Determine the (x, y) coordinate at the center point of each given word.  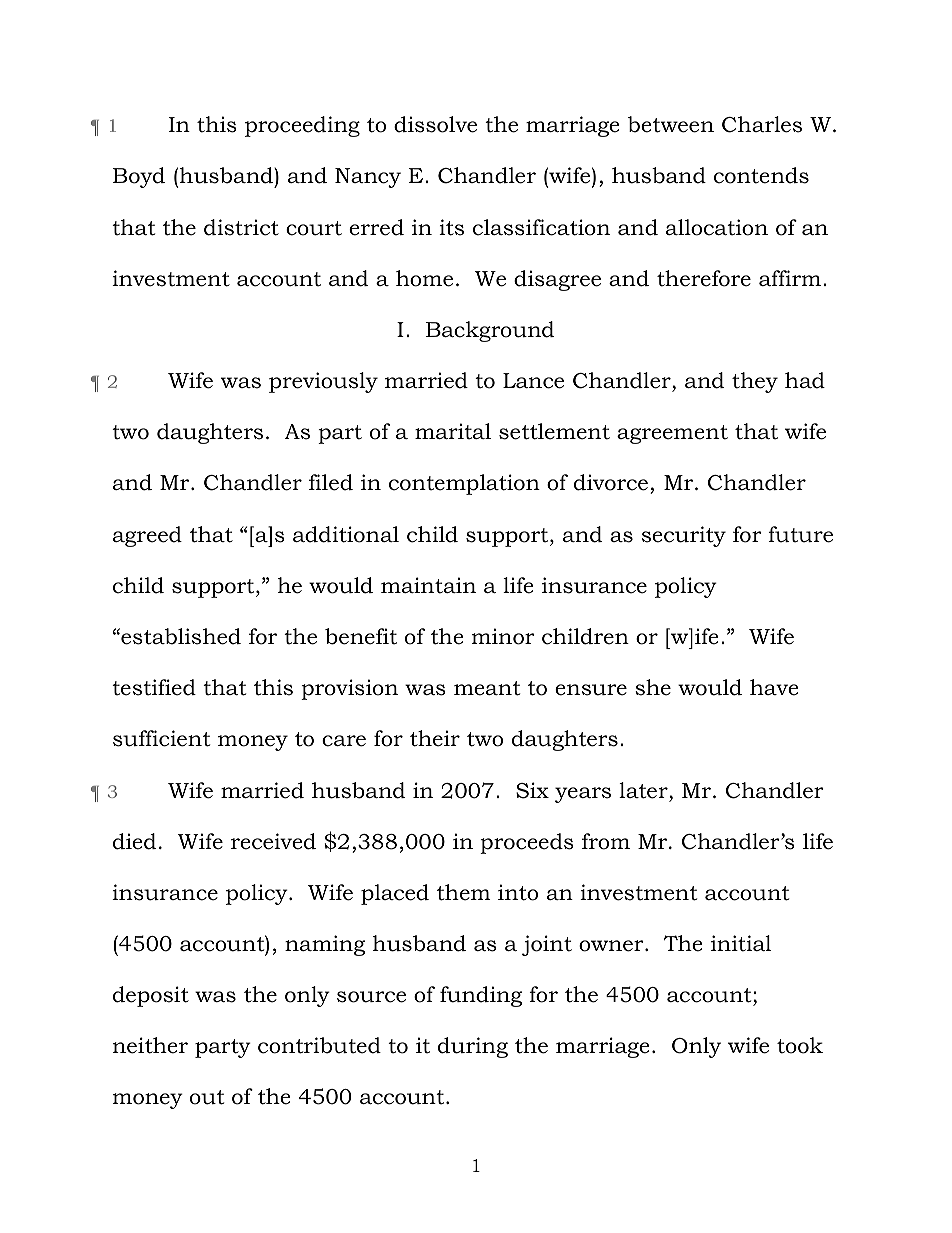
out (207, 1097)
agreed (147, 536)
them (464, 892)
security (684, 536)
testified (154, 687)
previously (323, 382)
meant (487, 688)
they (755, 382)
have (774, 687)
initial (741, 943)
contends (761, 175)
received (273, 841)
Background (490, 331)
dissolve (435, 124)
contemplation (464, 484)
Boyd (139, 177)
